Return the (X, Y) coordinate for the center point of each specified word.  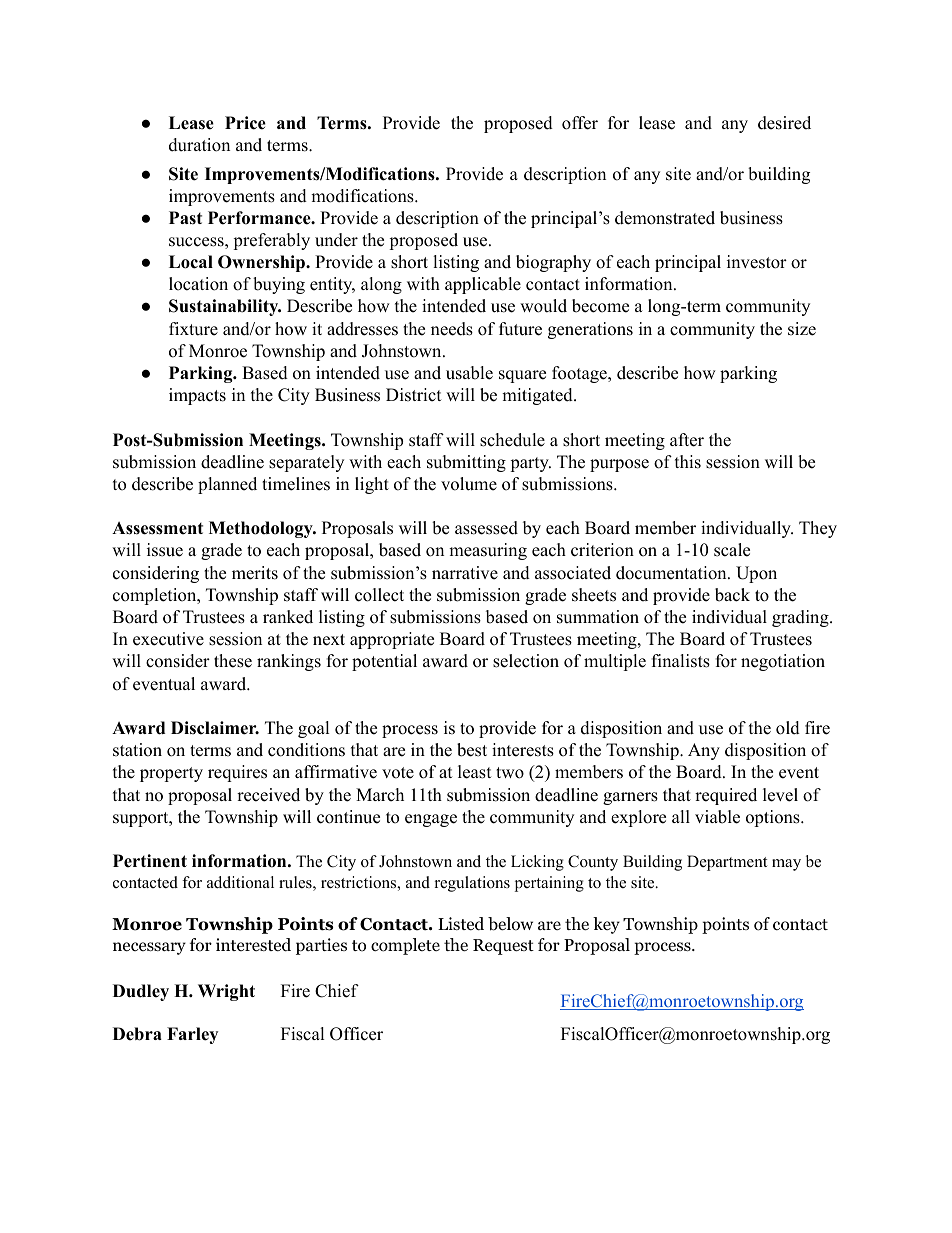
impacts (197, 396)
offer (580, 123)
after (687, 440)
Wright (226, 992)
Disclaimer (215, 728)
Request (503, 947)
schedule (512, 440)
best (472, 750)
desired (784, 123)
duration (199, 145)
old (788, 728)
